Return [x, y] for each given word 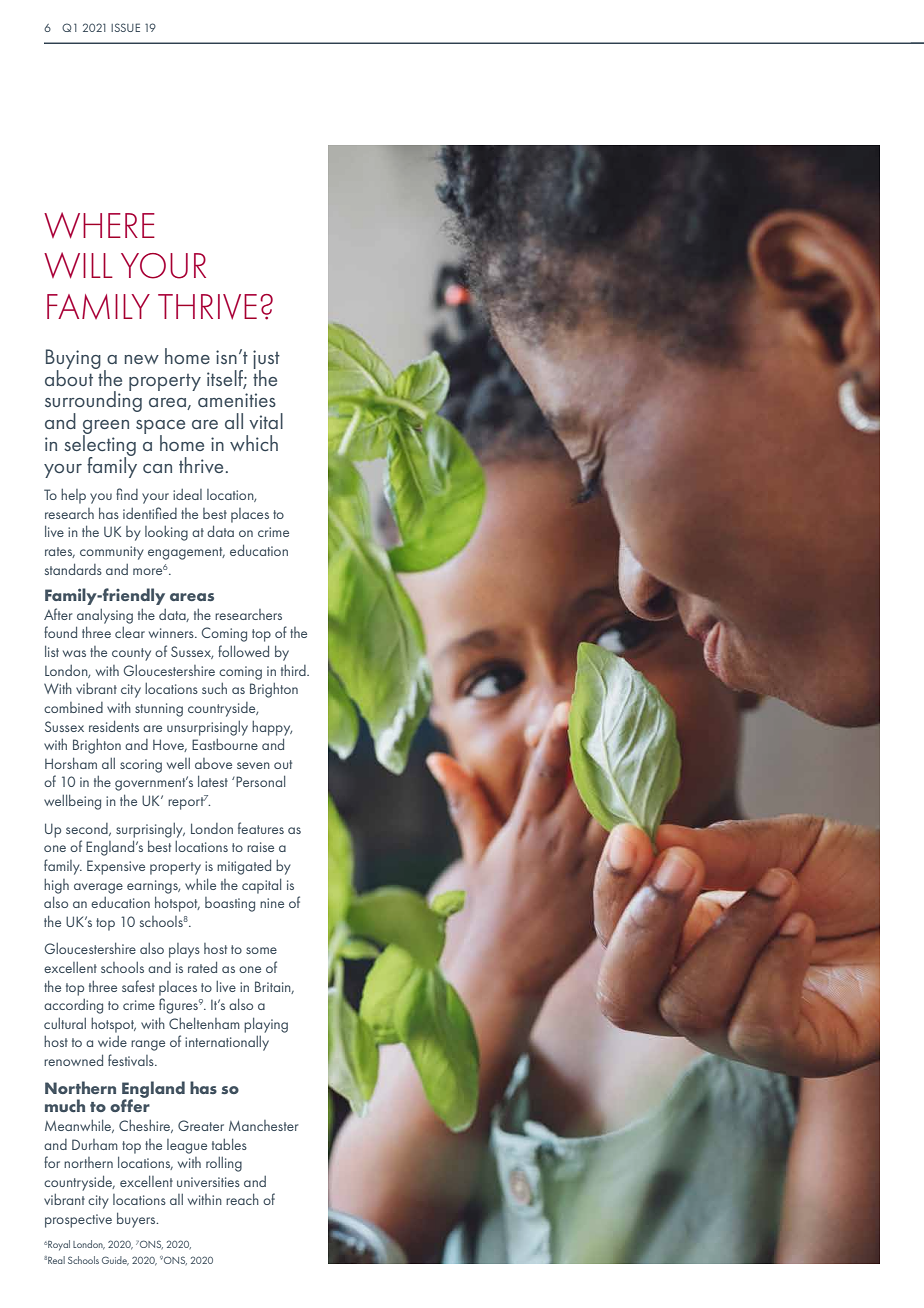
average [98, 888]
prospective [78, 1221]
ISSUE [125, 27]
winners [172, 633]
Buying [73, 360]
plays [184, 950]
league [187, 1146]
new [142, 359]
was [74, 653]
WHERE [99, 225]
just [266, 360]
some [261, 950]
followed [243, 651]
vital [266, 421]
